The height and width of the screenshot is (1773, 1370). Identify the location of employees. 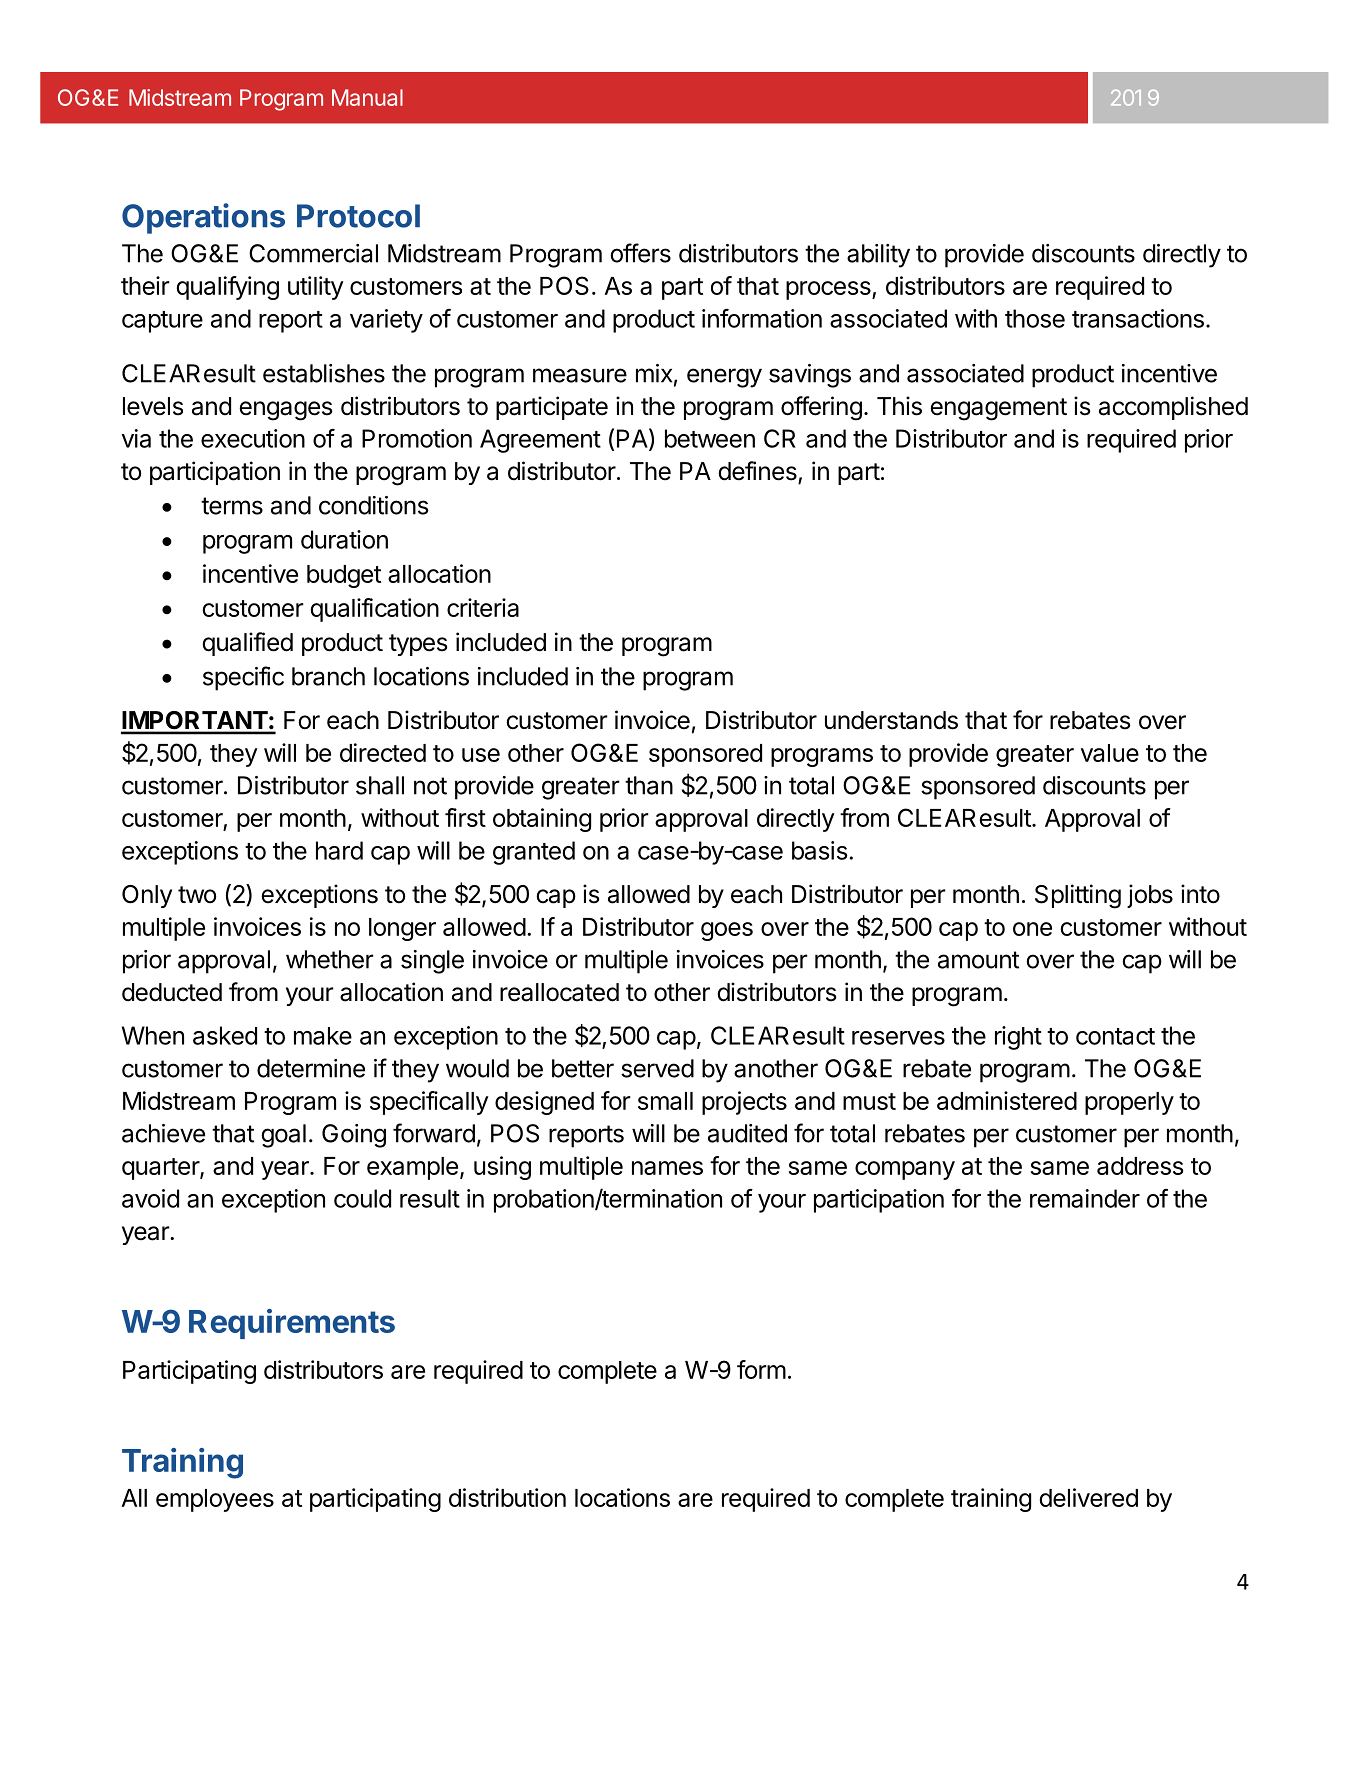
(215, 1500).
